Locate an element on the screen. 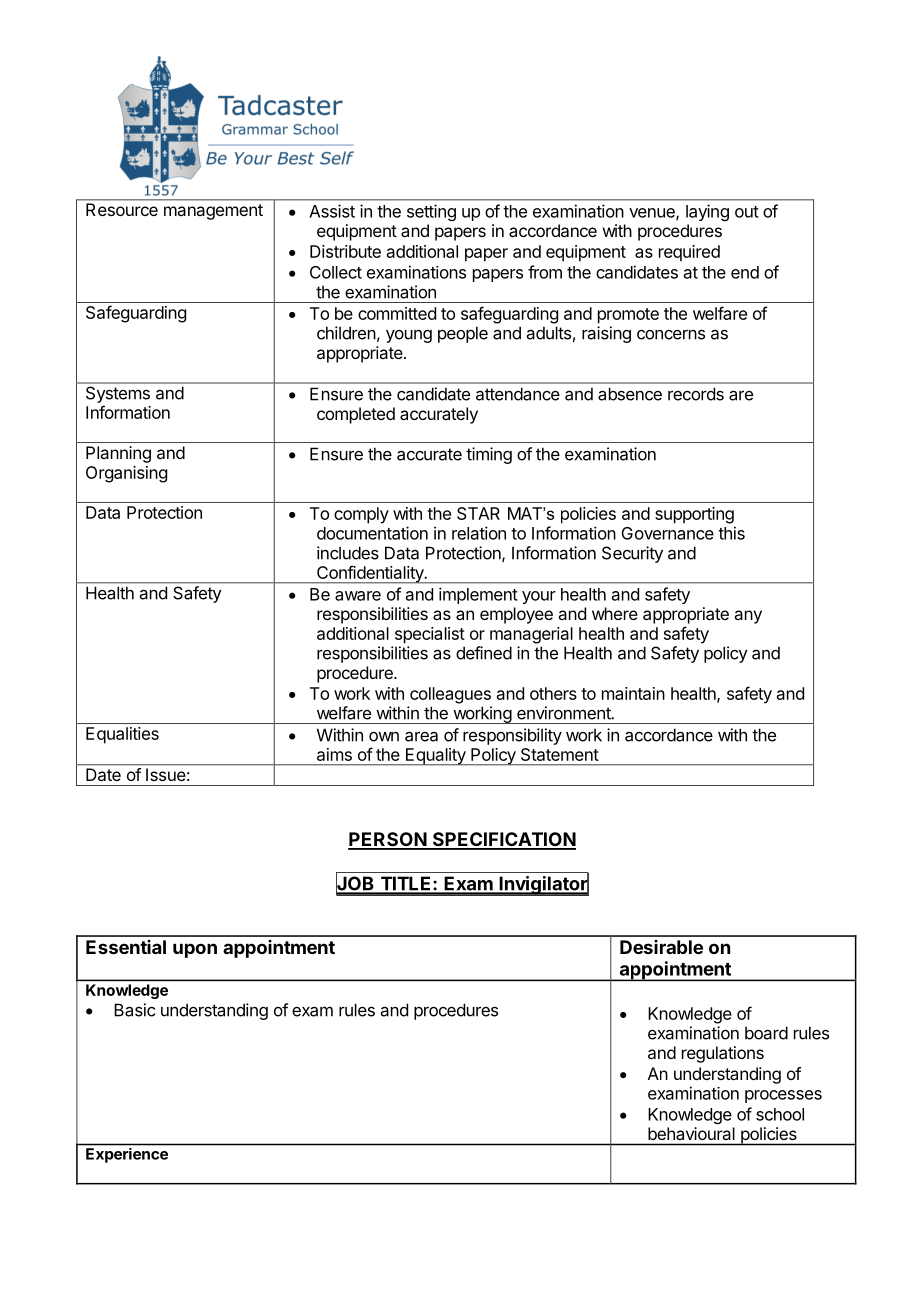 The width and height of the screenshot is (924, 1308). maintain is located at coordinates (633, 693).
